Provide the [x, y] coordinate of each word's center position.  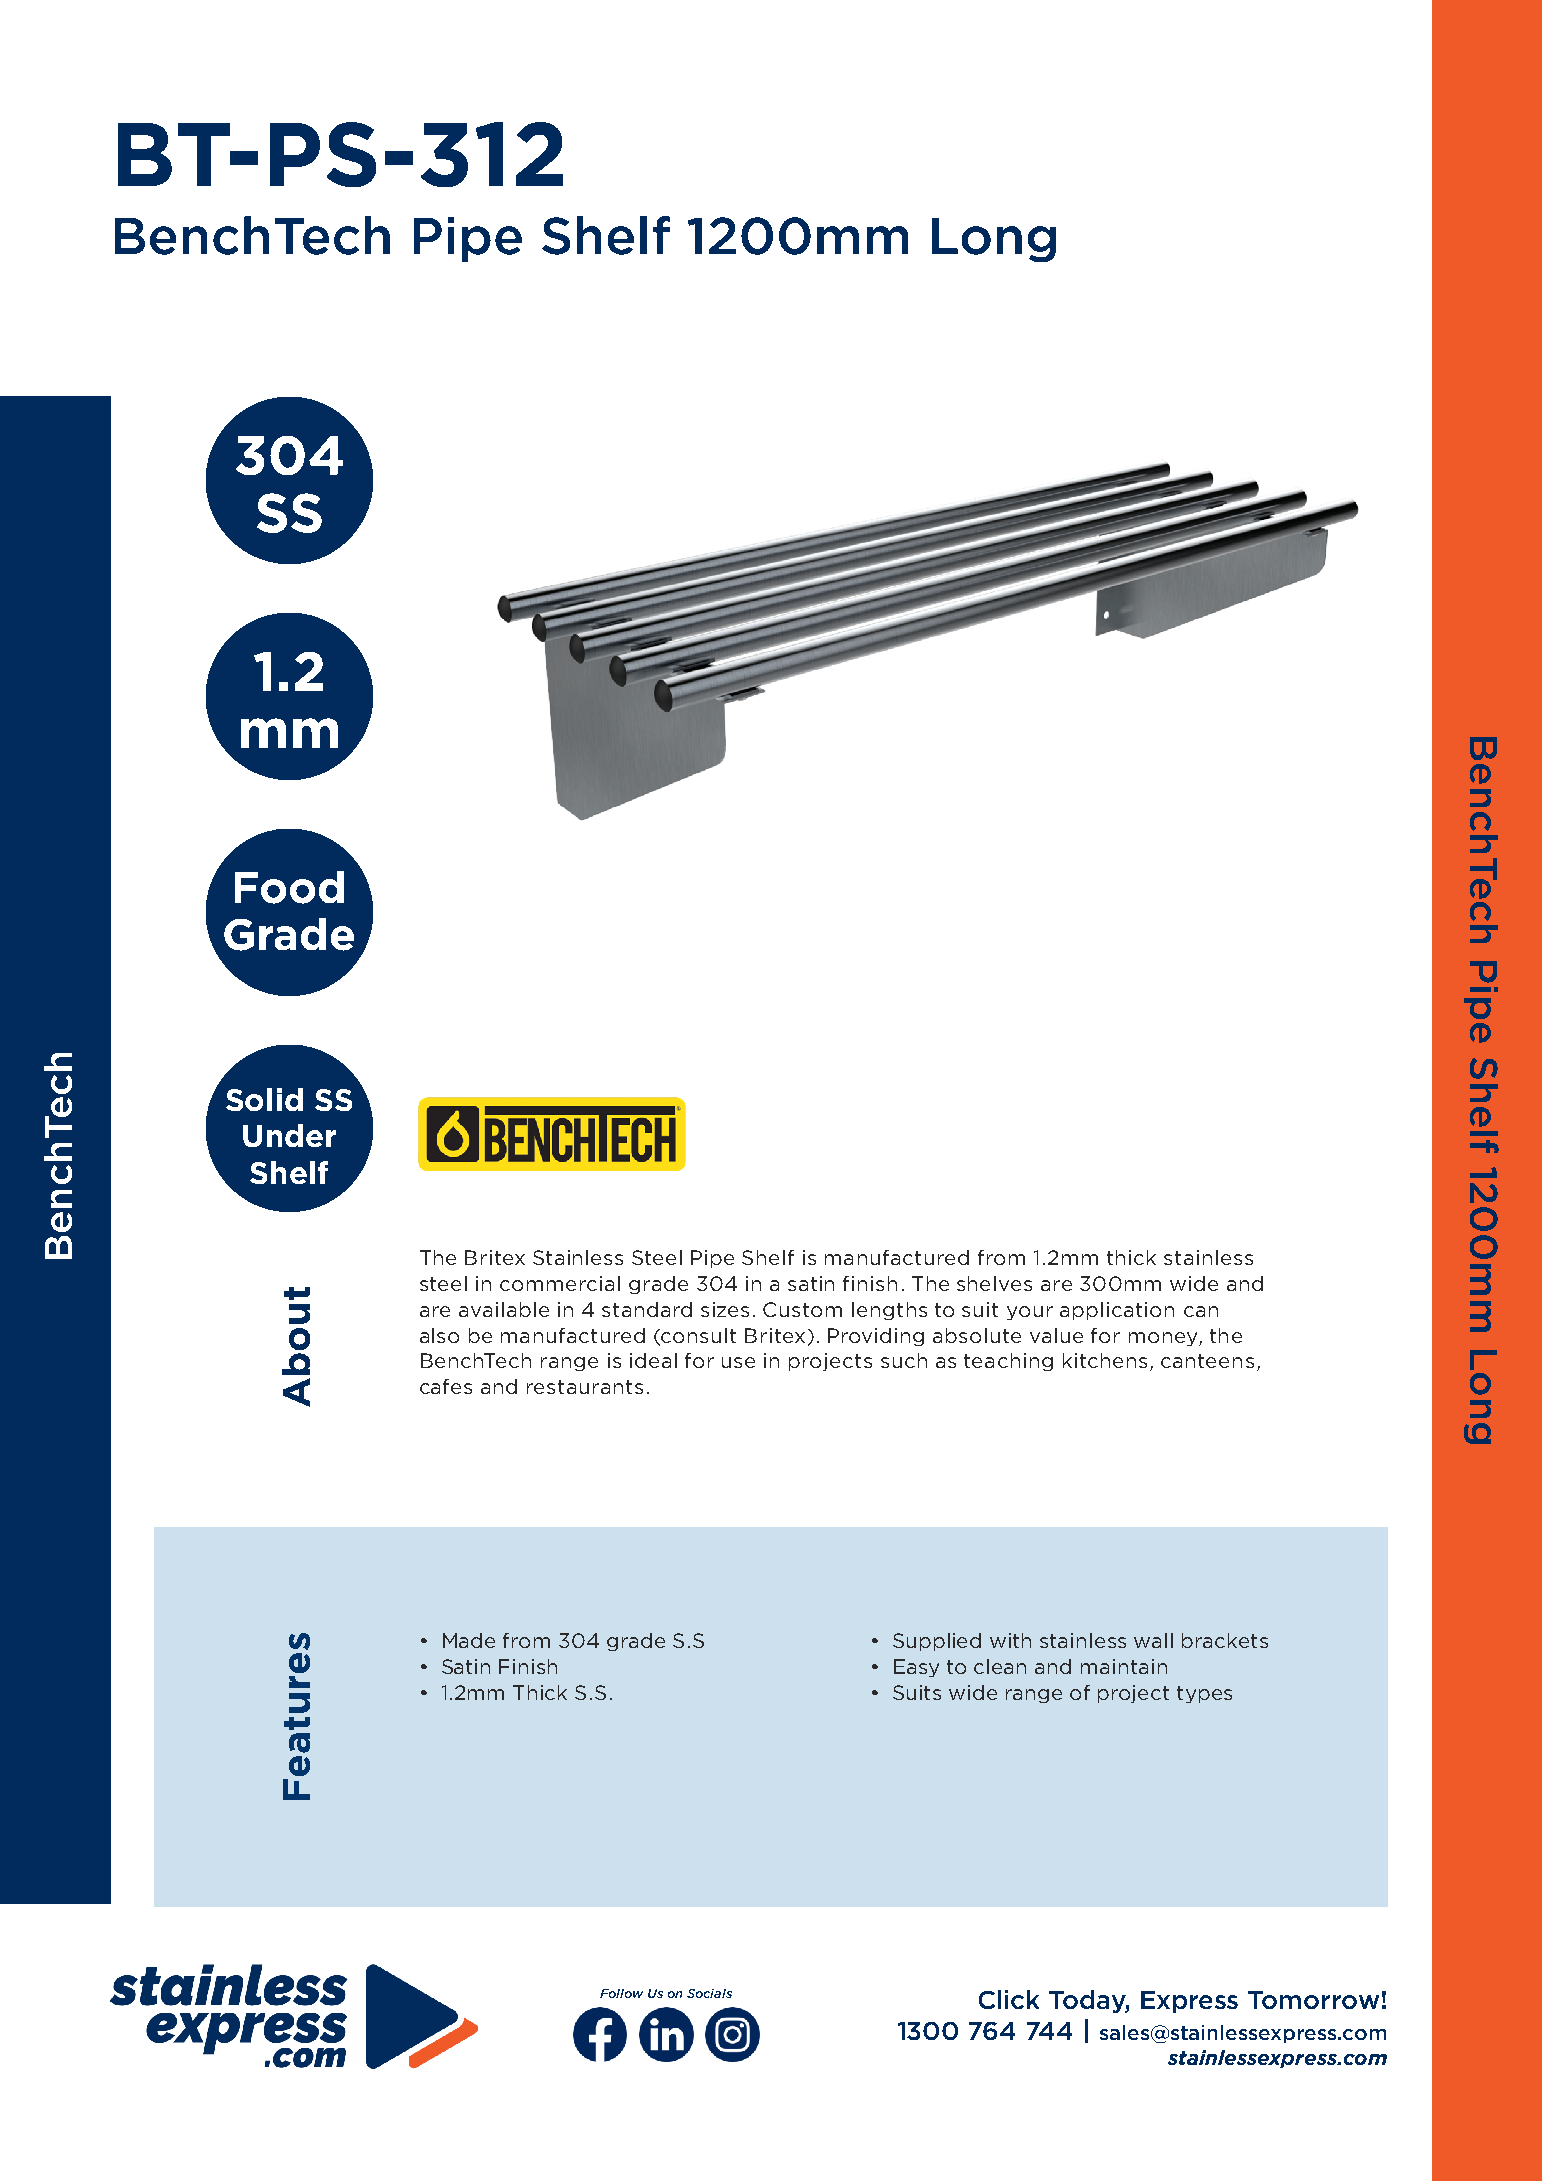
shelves [994, 1283]
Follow [621, 1993]
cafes [446, 1386]
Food [289, 887]
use [738, 1362]
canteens [1207, 1361]
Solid [264, 1099]
